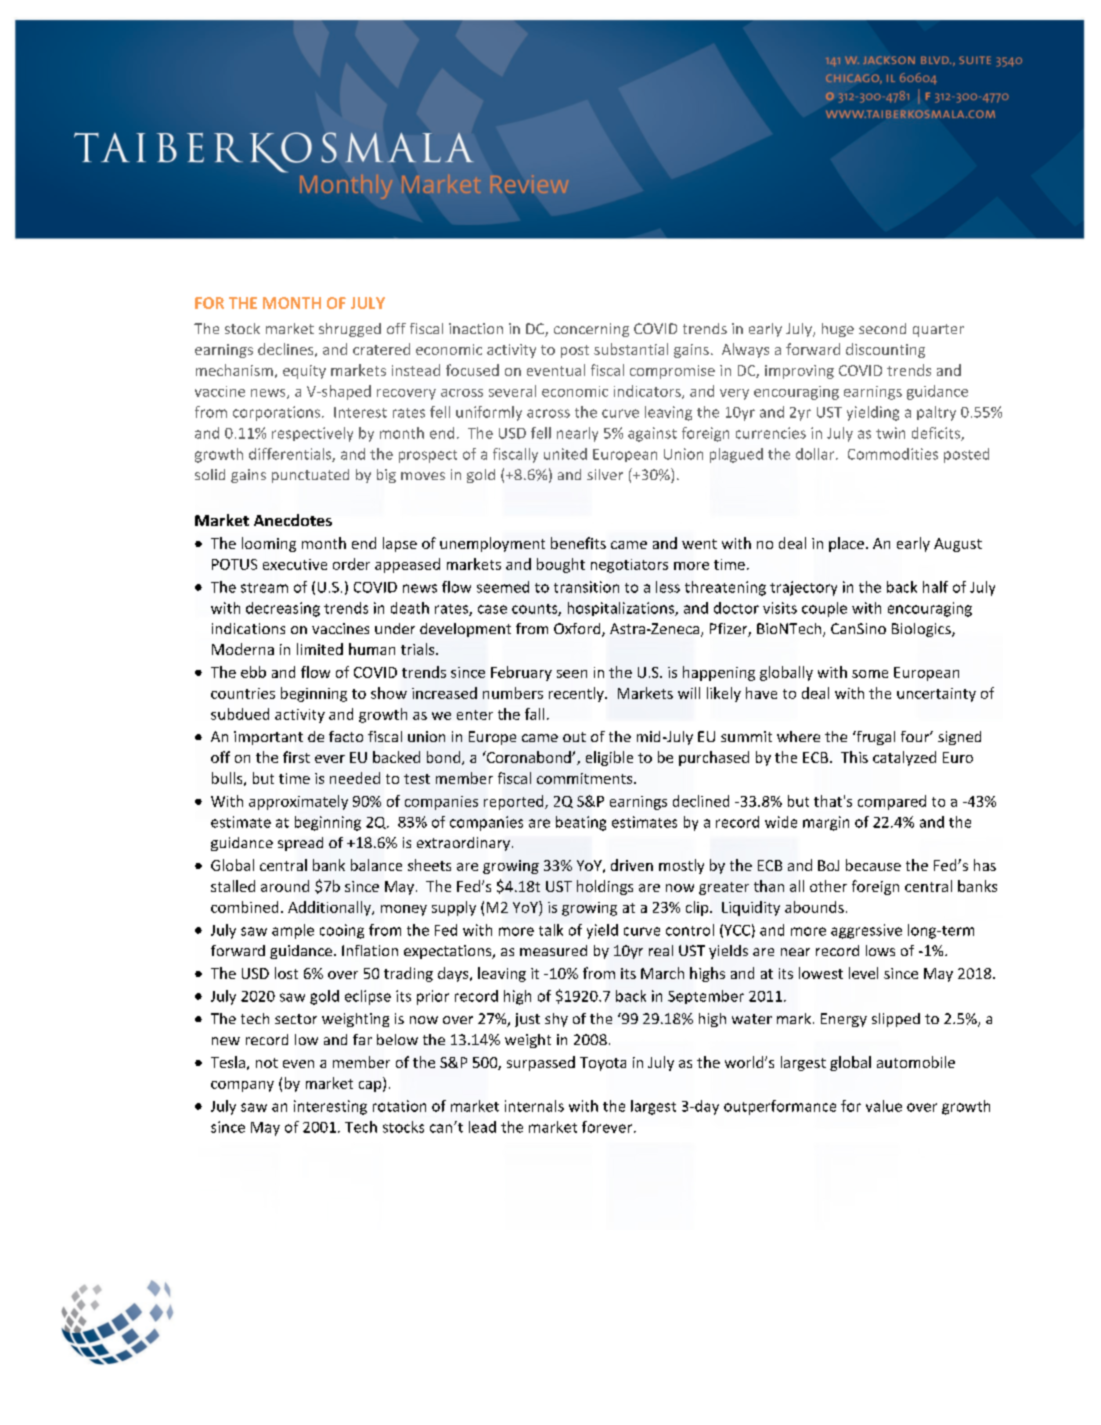 The image size is (1101, 1425). What do you see at coordinates (242, 1086) in the screenshot?
I see `company` at bounding box center [242, 1086].
